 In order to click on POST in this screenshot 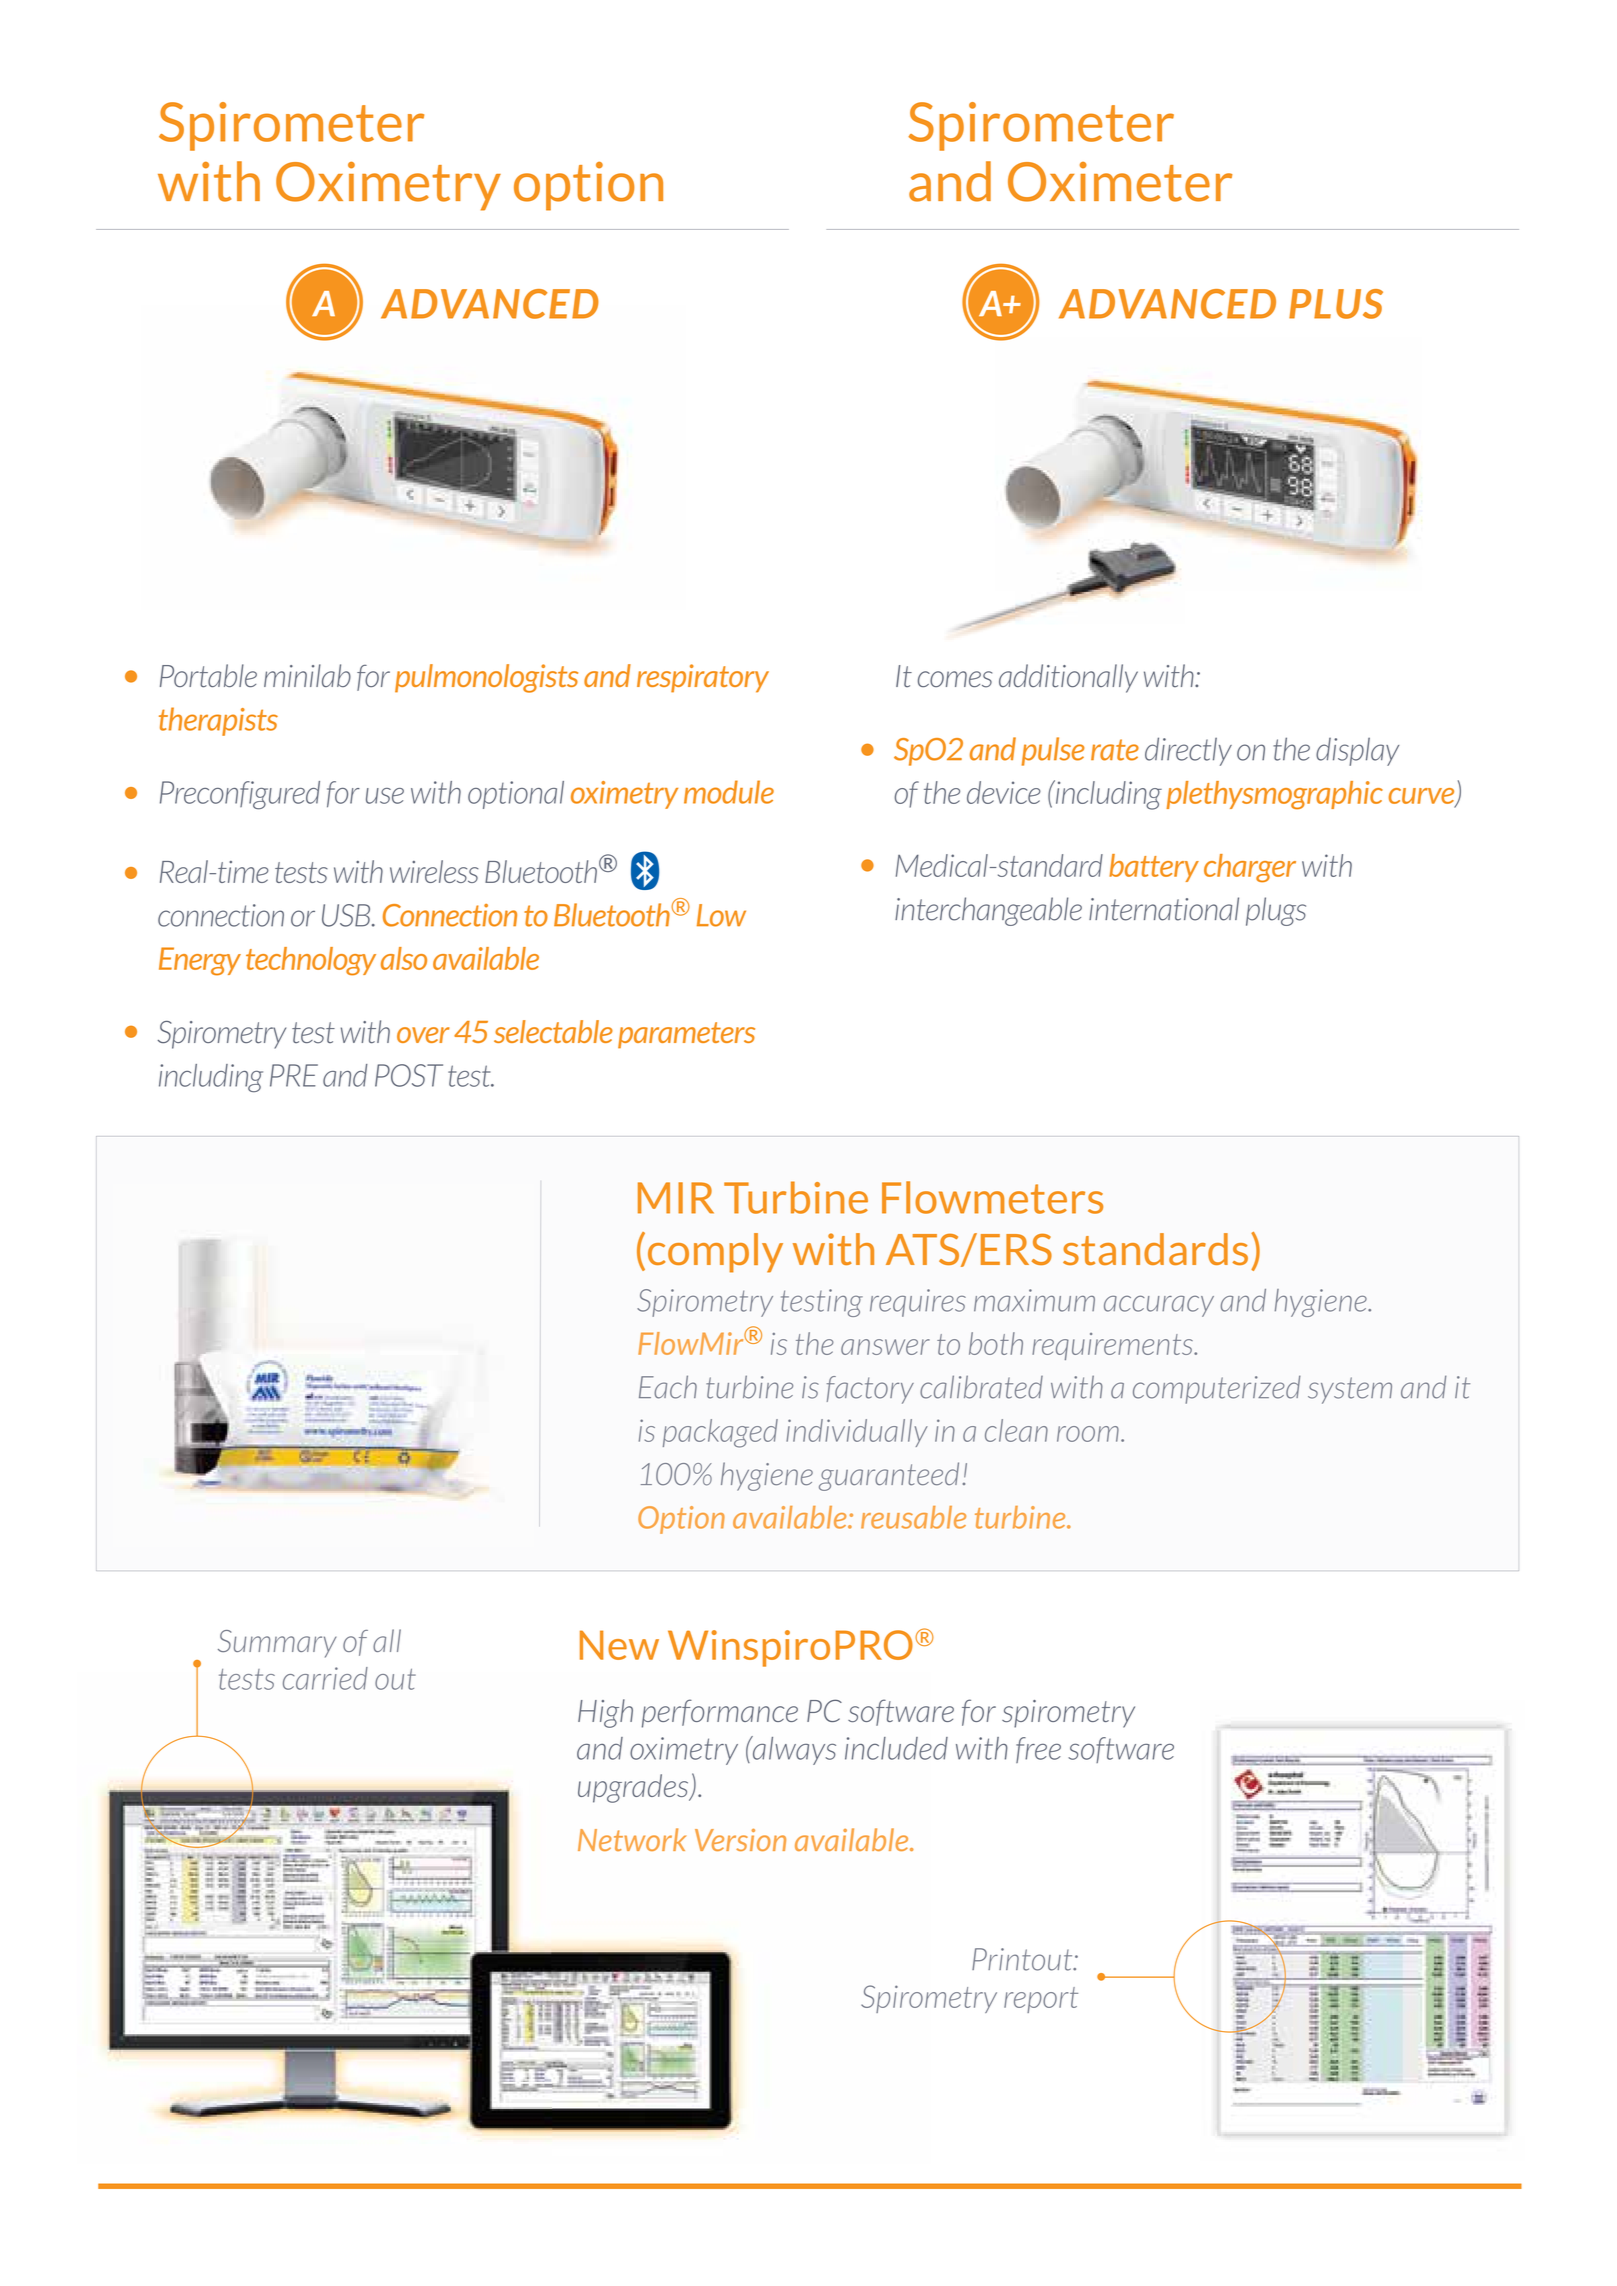, I will do `click(409, 1075)`.
